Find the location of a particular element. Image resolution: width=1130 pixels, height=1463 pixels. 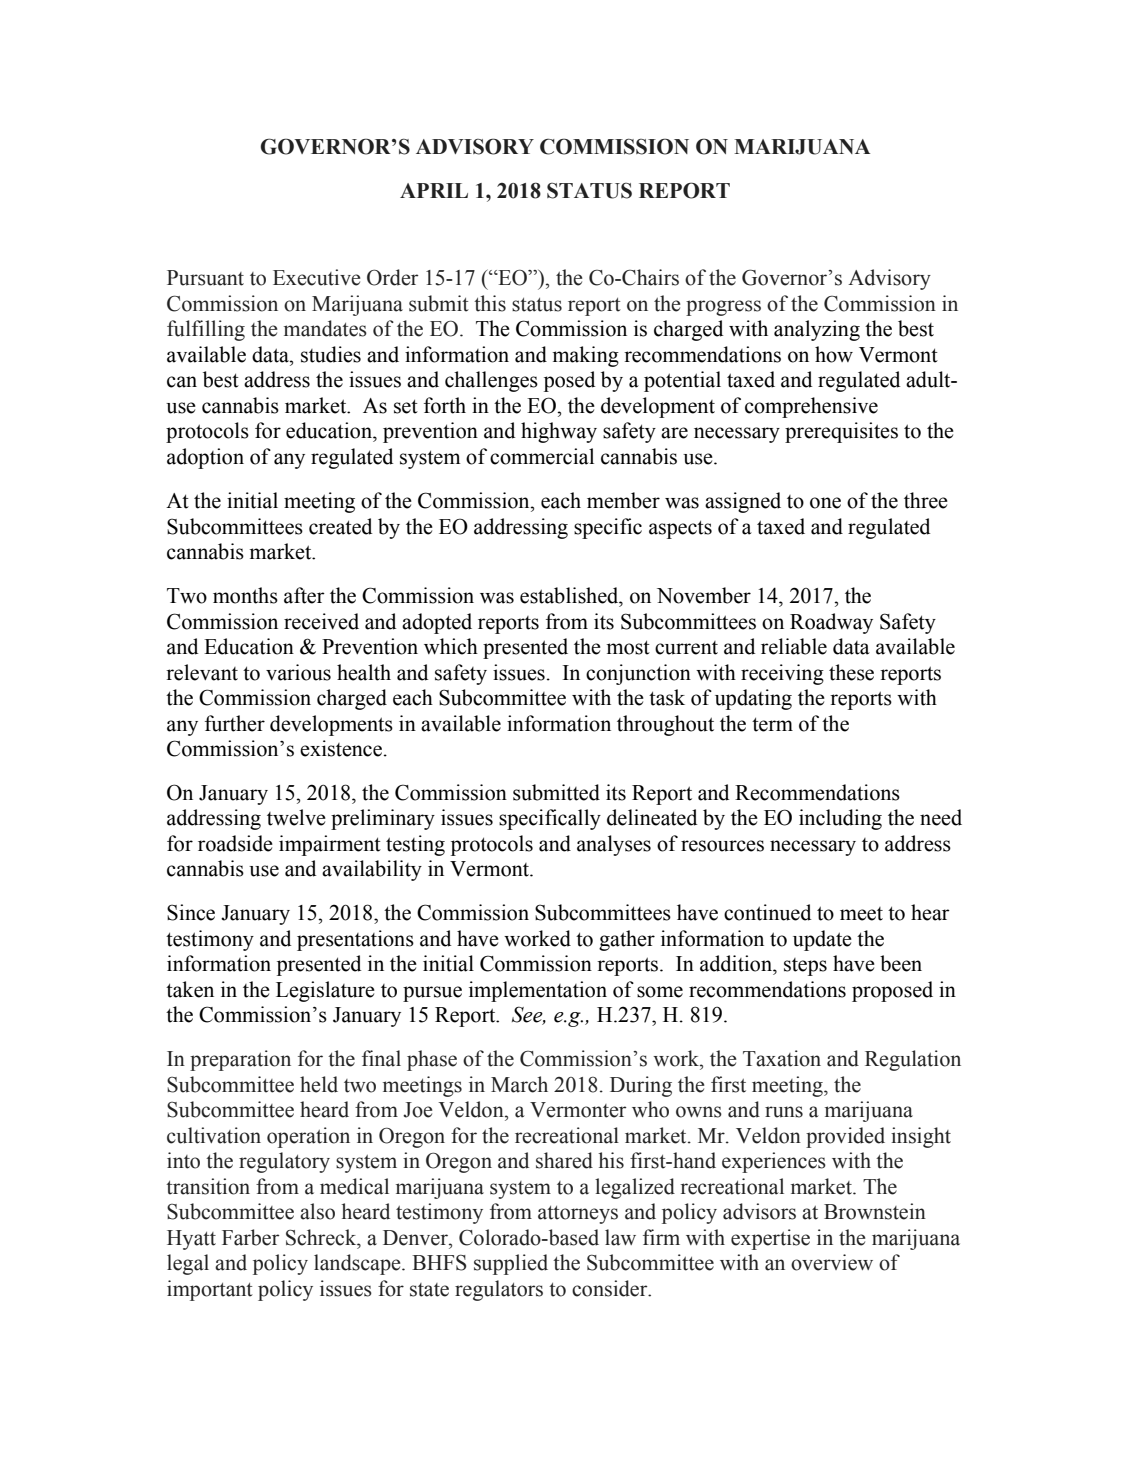

update is located at coordinates (822, 940).
